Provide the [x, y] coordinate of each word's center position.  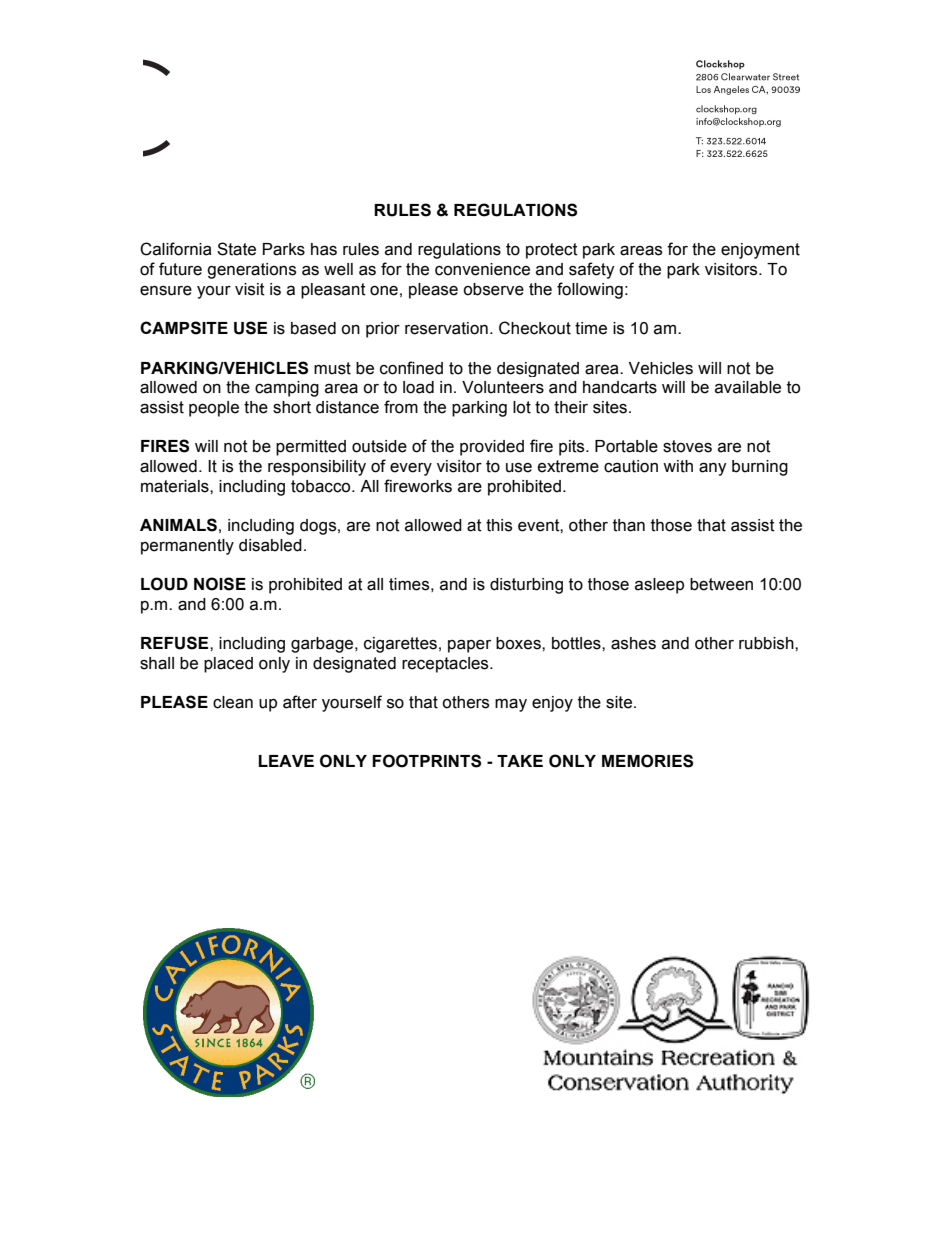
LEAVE [286, 761]
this [499, 525]
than [629, 525]
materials [176, 486]
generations [251, 271]
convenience [482, 269]
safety [592, 270]
